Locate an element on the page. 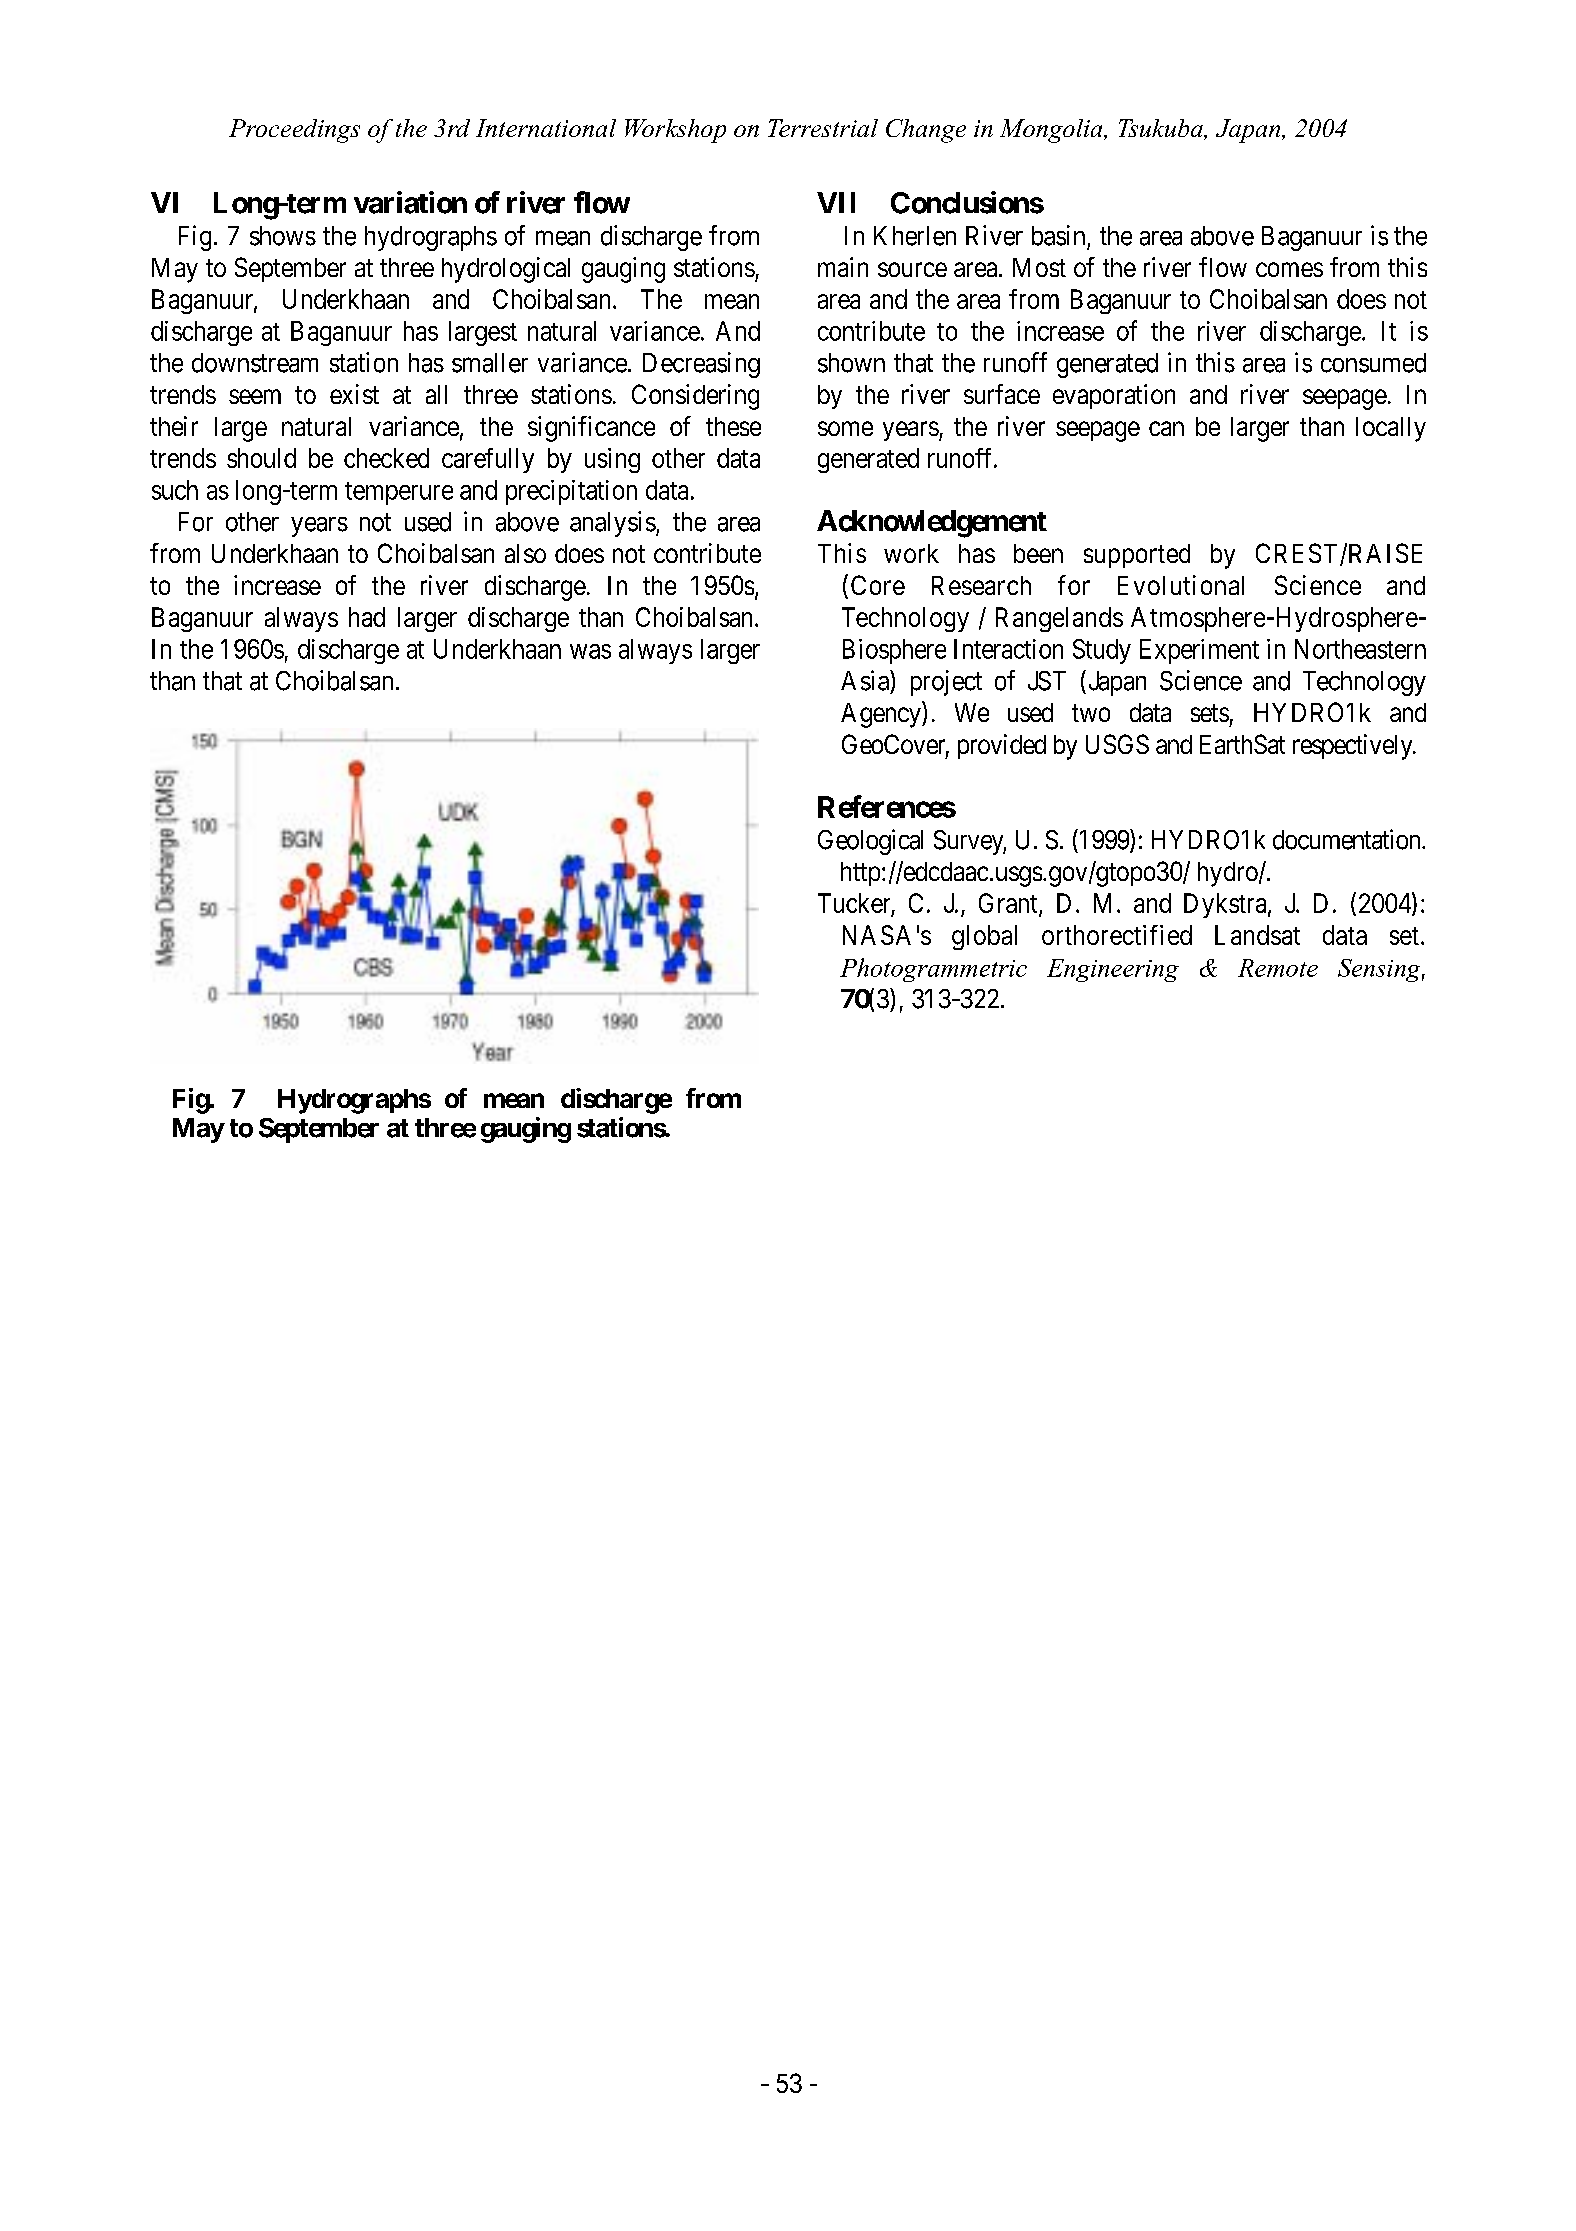 The width and height of the page is (1576, 2231). Agency is located at coordinates (882, 715).
